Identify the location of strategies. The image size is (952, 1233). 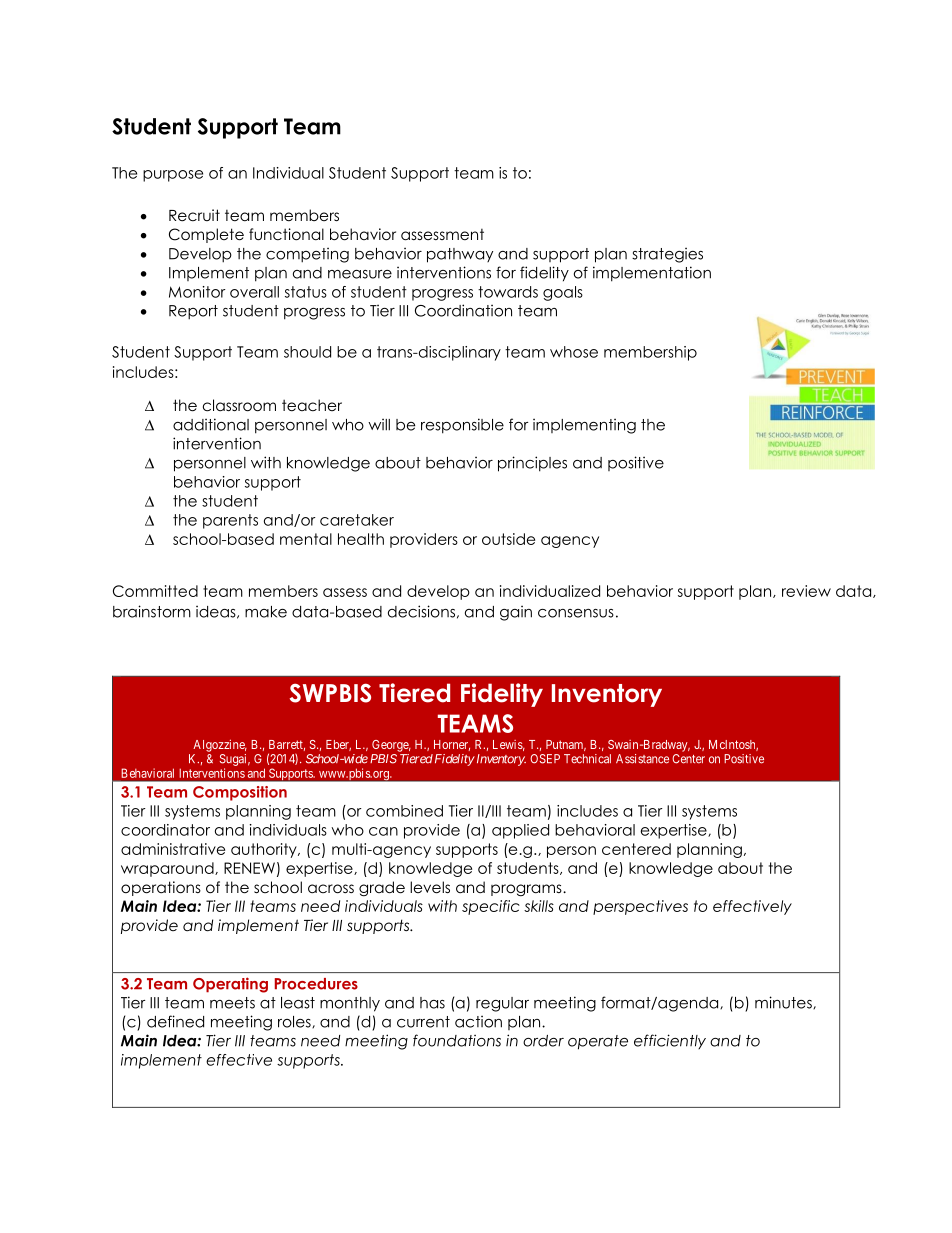
(667, 255).
